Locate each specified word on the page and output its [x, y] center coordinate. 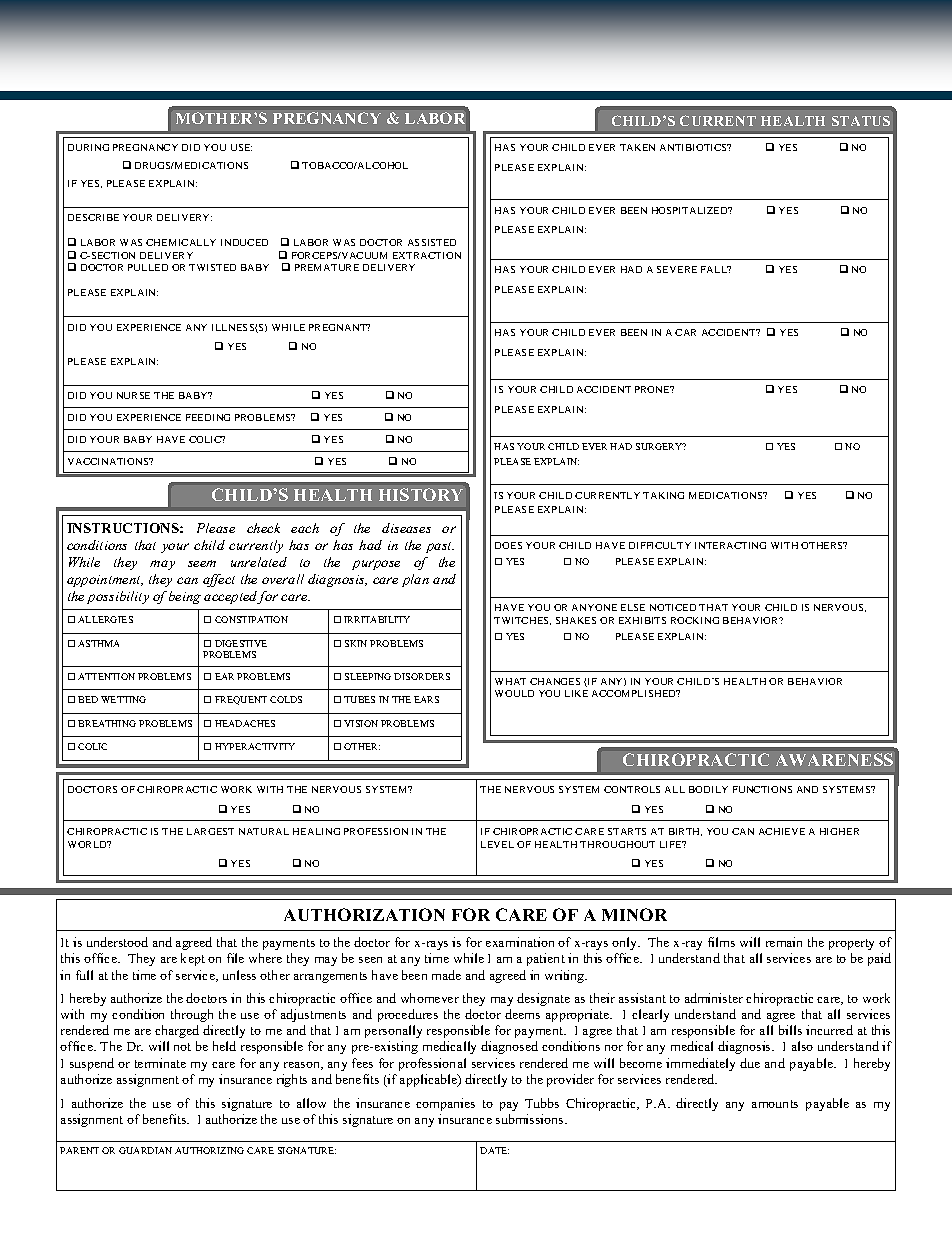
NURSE [133, 395]
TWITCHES [522, 621]
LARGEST [210, 831]
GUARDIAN [145, 1150]
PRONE [653, 389]
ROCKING [695, 620]
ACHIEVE [782, 831]
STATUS [861, 121]
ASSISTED [432, 242]
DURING [88, 147]
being [185, 597]
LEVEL [497, 844]
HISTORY [421, 494]
